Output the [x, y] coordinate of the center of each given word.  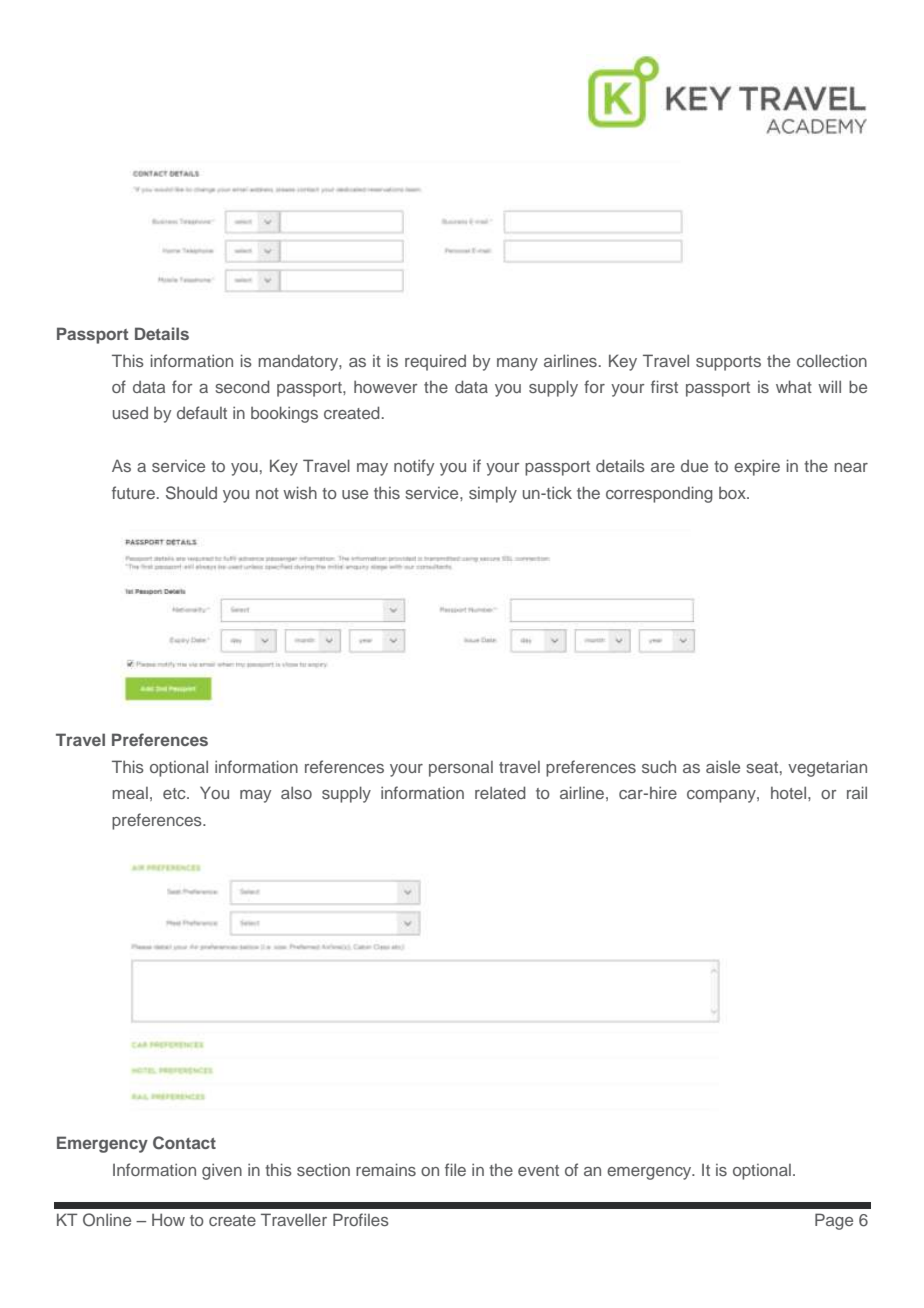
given [222, 1171]
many [517, 364]
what [794, 386]
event [538, 1170]
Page [834, 1221]
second [242, 386]
